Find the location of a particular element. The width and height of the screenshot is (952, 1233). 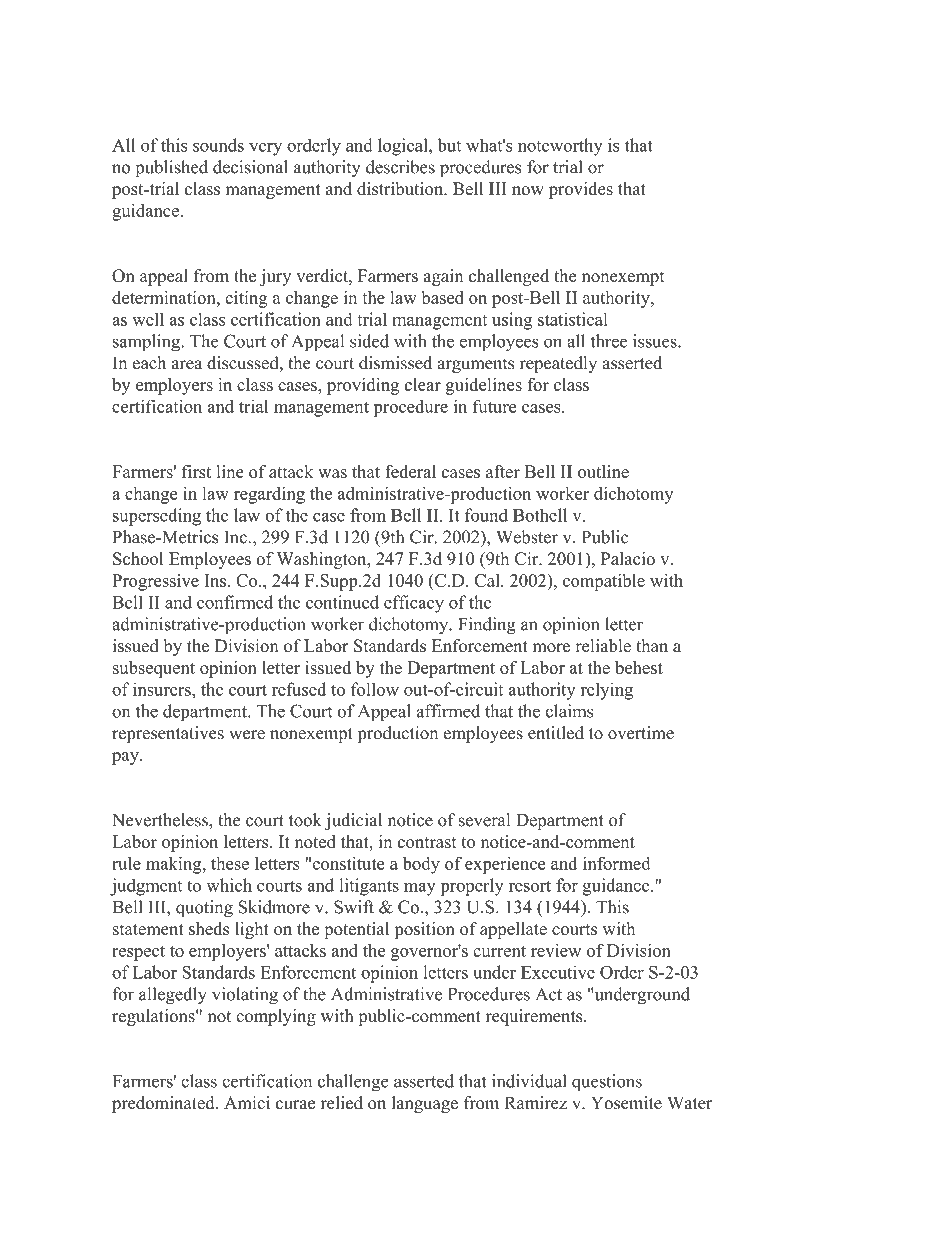

published is located at coordinates (171, 168).
